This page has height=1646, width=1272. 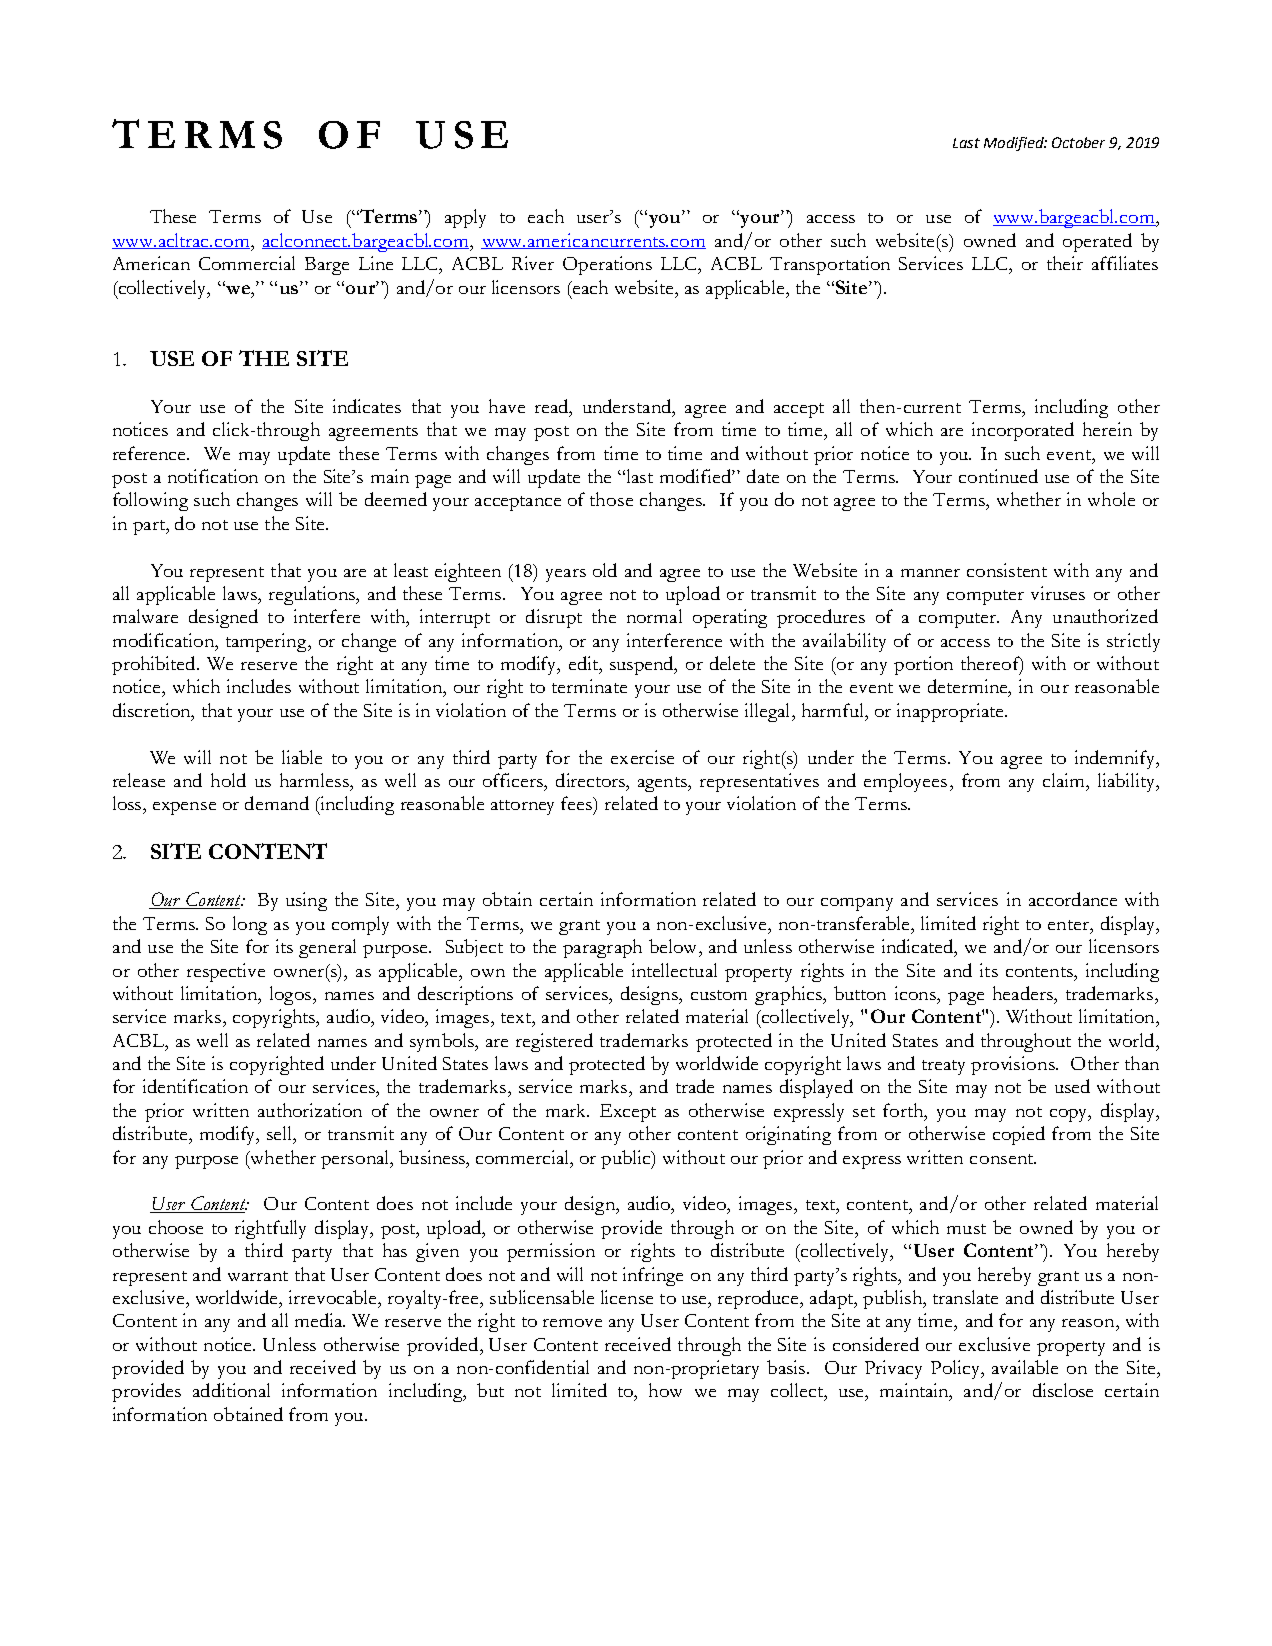 What do you see at coordinates (313, 595) in the page?
I see `regulations` at bounding box center [313, 595].
